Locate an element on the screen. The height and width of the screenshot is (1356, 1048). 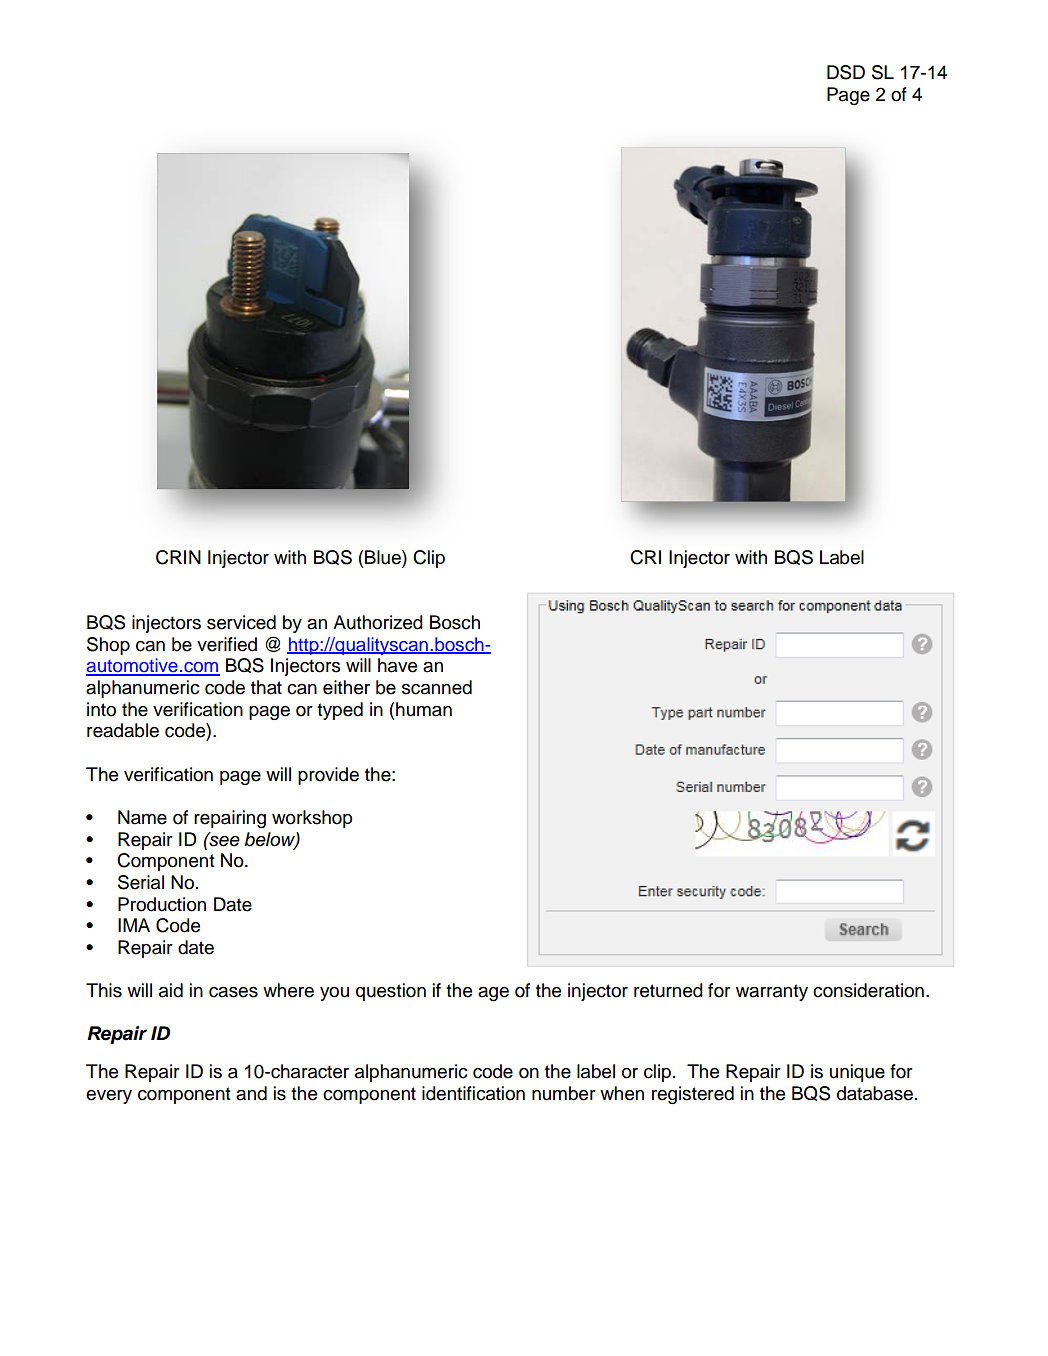
human is located at coordinates (424, 709).
